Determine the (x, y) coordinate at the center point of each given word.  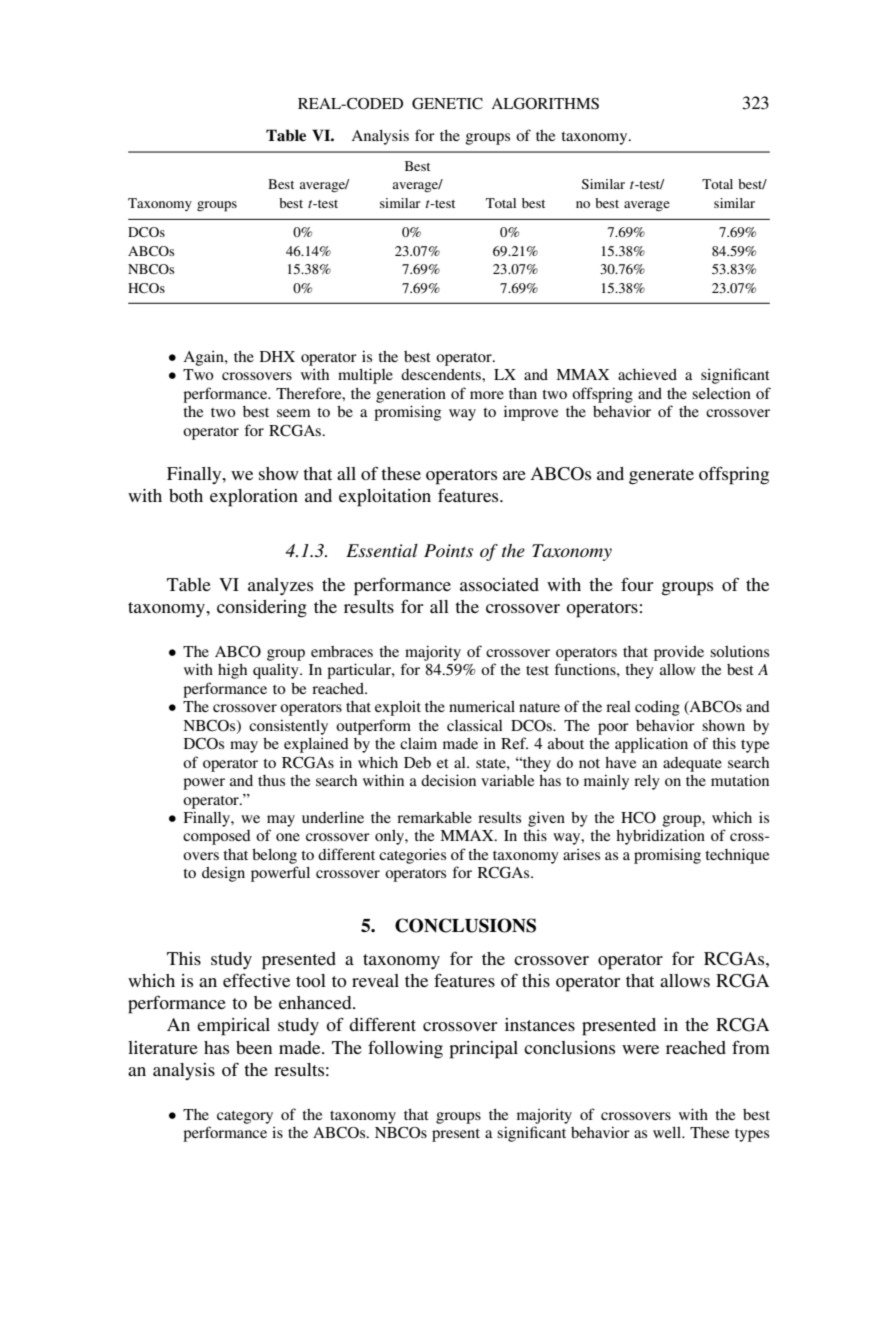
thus (271, 780)
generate (661, 477)
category (245, 1117)
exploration (254, 498)
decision (448, 780)
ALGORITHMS (545, 103)
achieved (647, 374)
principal (483, 1050)
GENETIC (447, 103)
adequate (692, 764)
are (514, 475)
